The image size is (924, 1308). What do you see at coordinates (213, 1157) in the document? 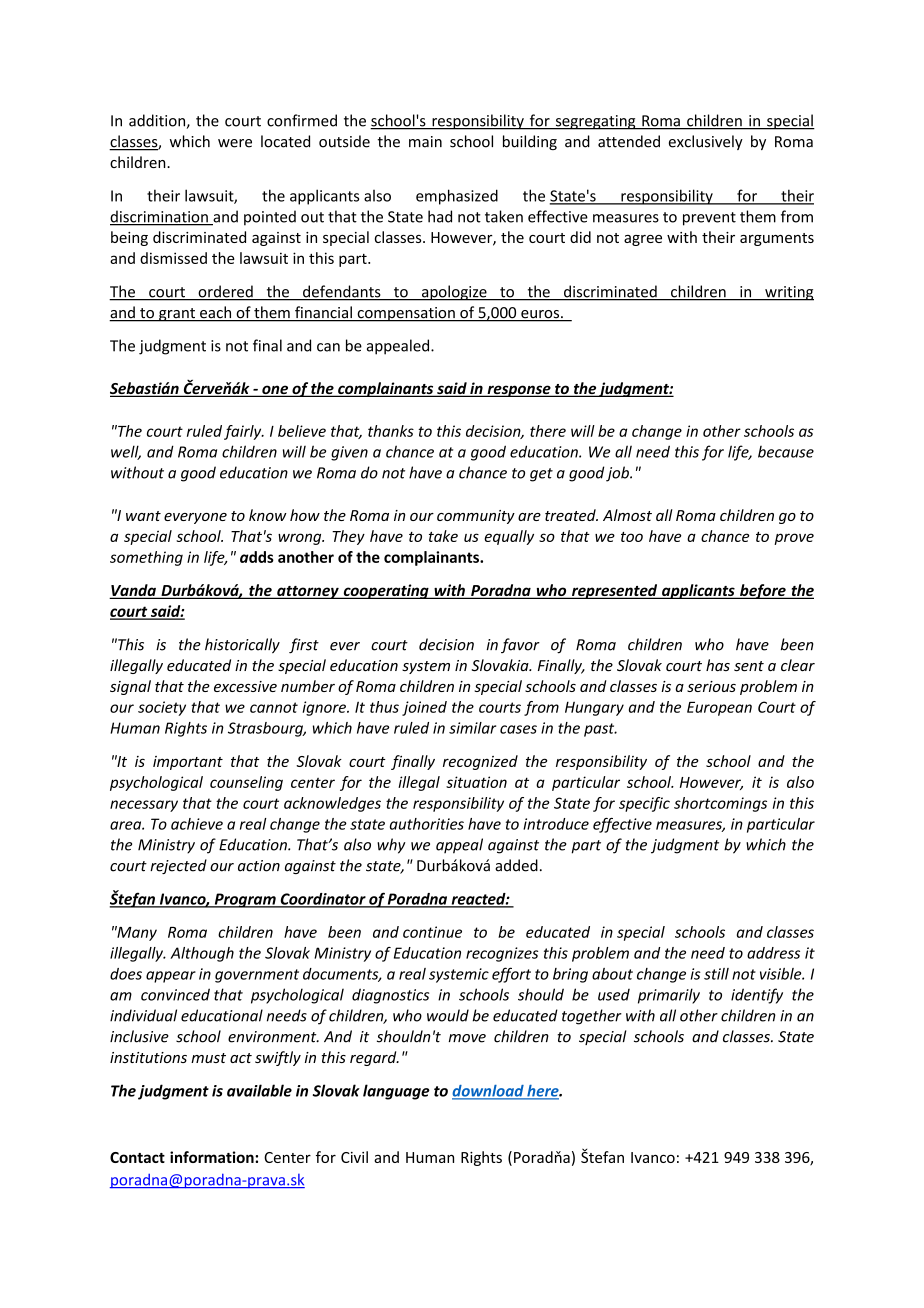
I see `information` at bounding box center [213, 1157].
